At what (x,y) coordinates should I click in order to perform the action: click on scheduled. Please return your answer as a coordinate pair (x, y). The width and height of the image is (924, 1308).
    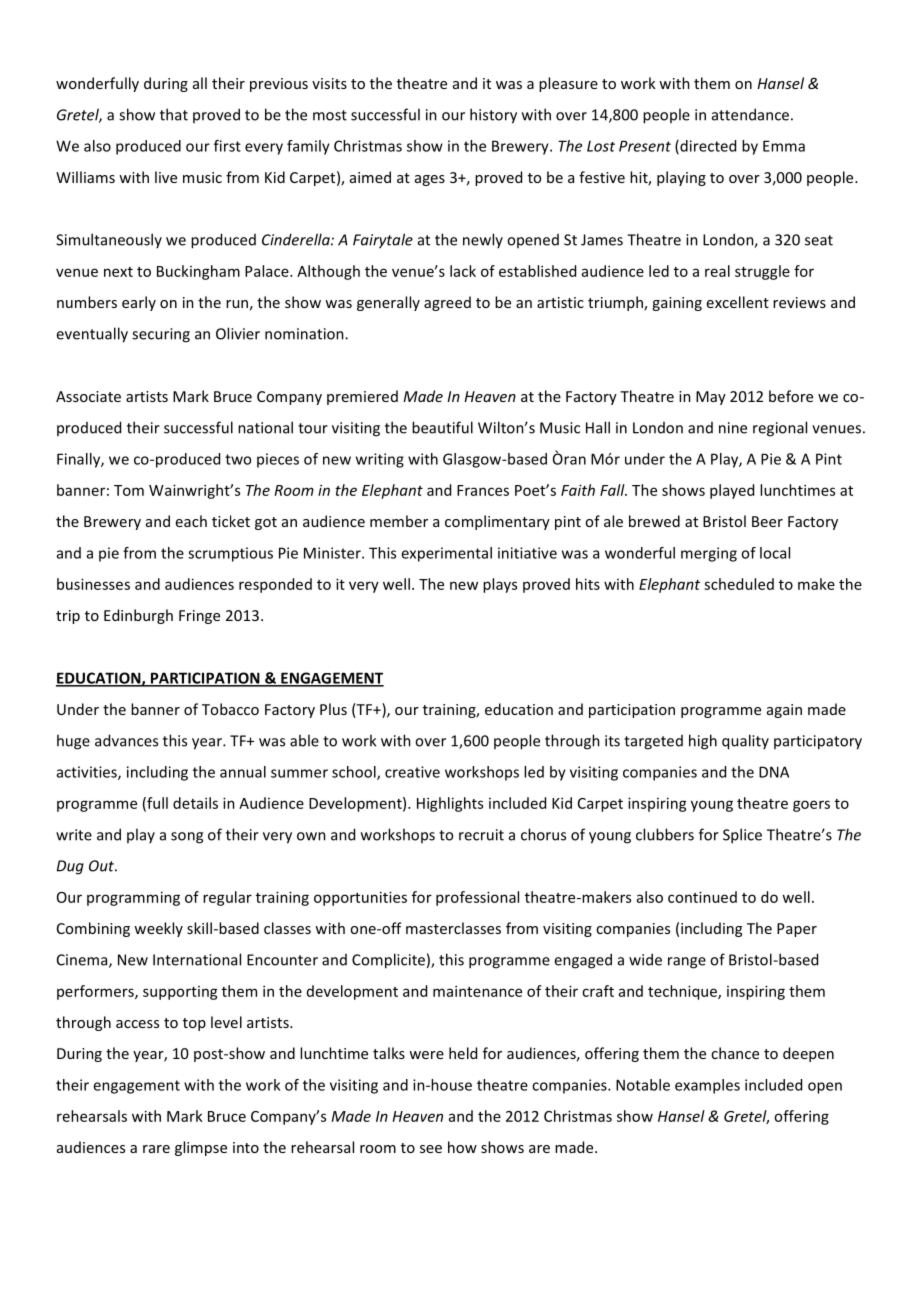
    Looking at the image, I should click on (739, 584).
